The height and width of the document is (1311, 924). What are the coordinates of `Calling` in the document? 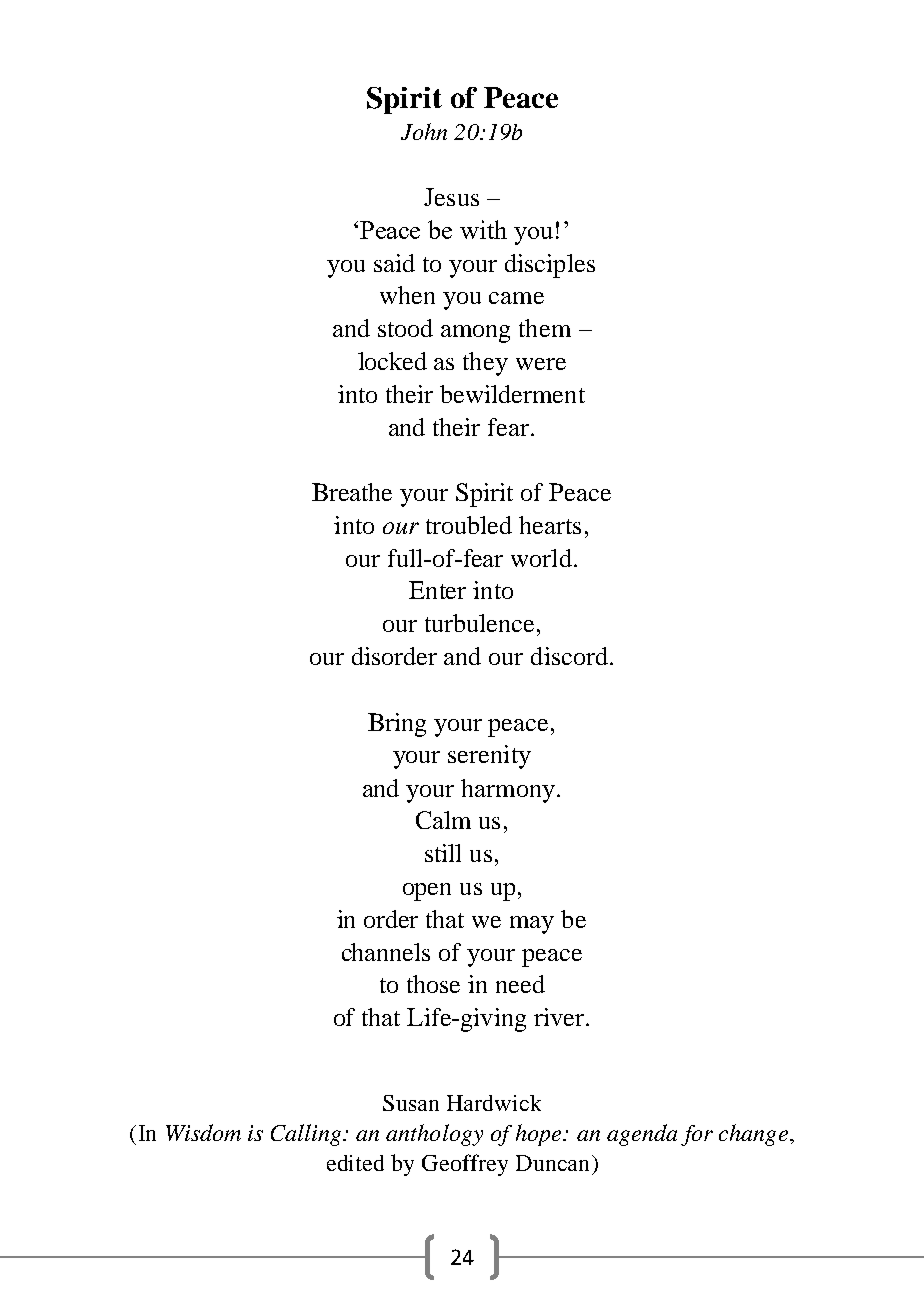 It's located at (307, 1135).
